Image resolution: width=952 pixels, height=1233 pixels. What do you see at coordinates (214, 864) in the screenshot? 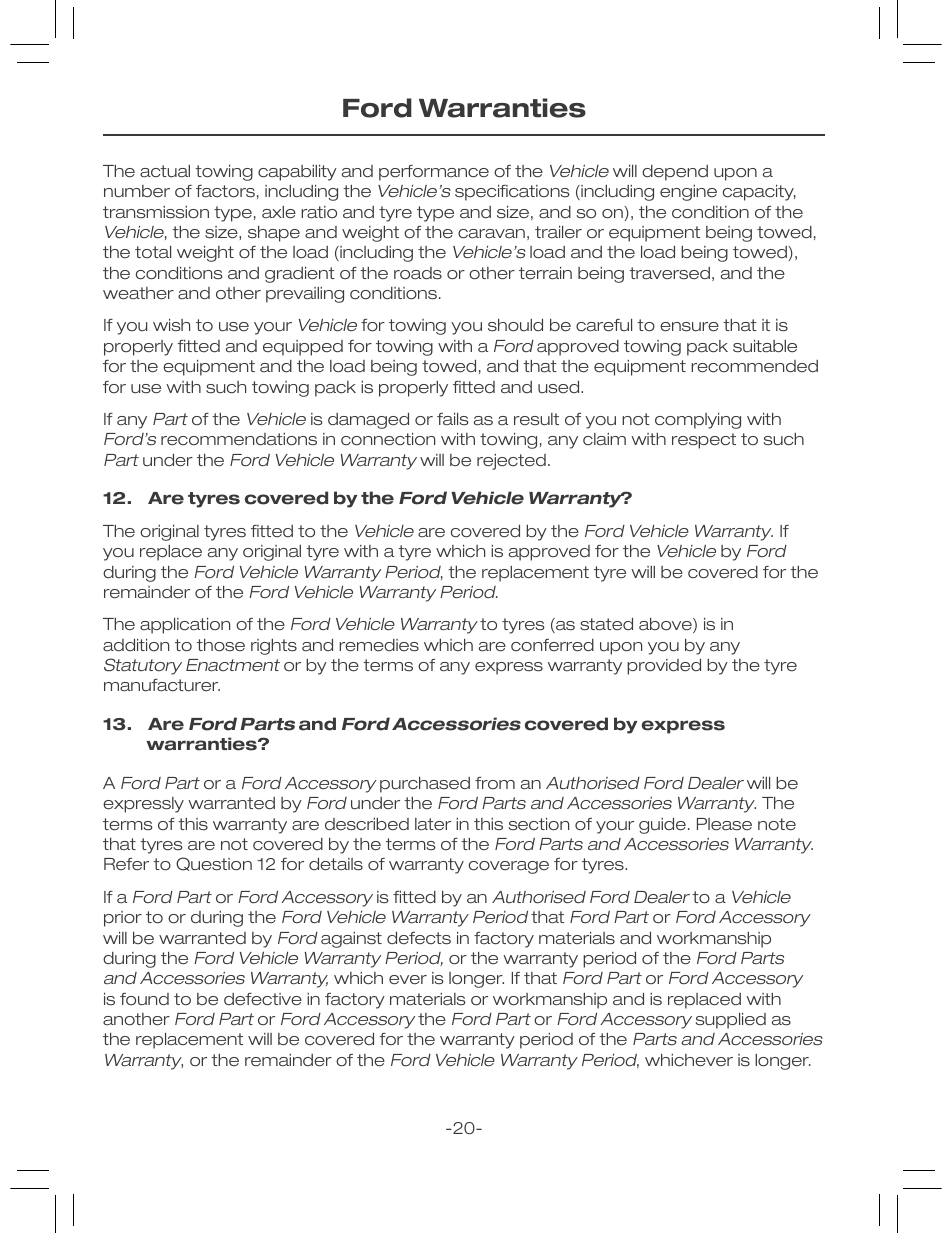
I see `Question` at bounding box center [214, 864].
